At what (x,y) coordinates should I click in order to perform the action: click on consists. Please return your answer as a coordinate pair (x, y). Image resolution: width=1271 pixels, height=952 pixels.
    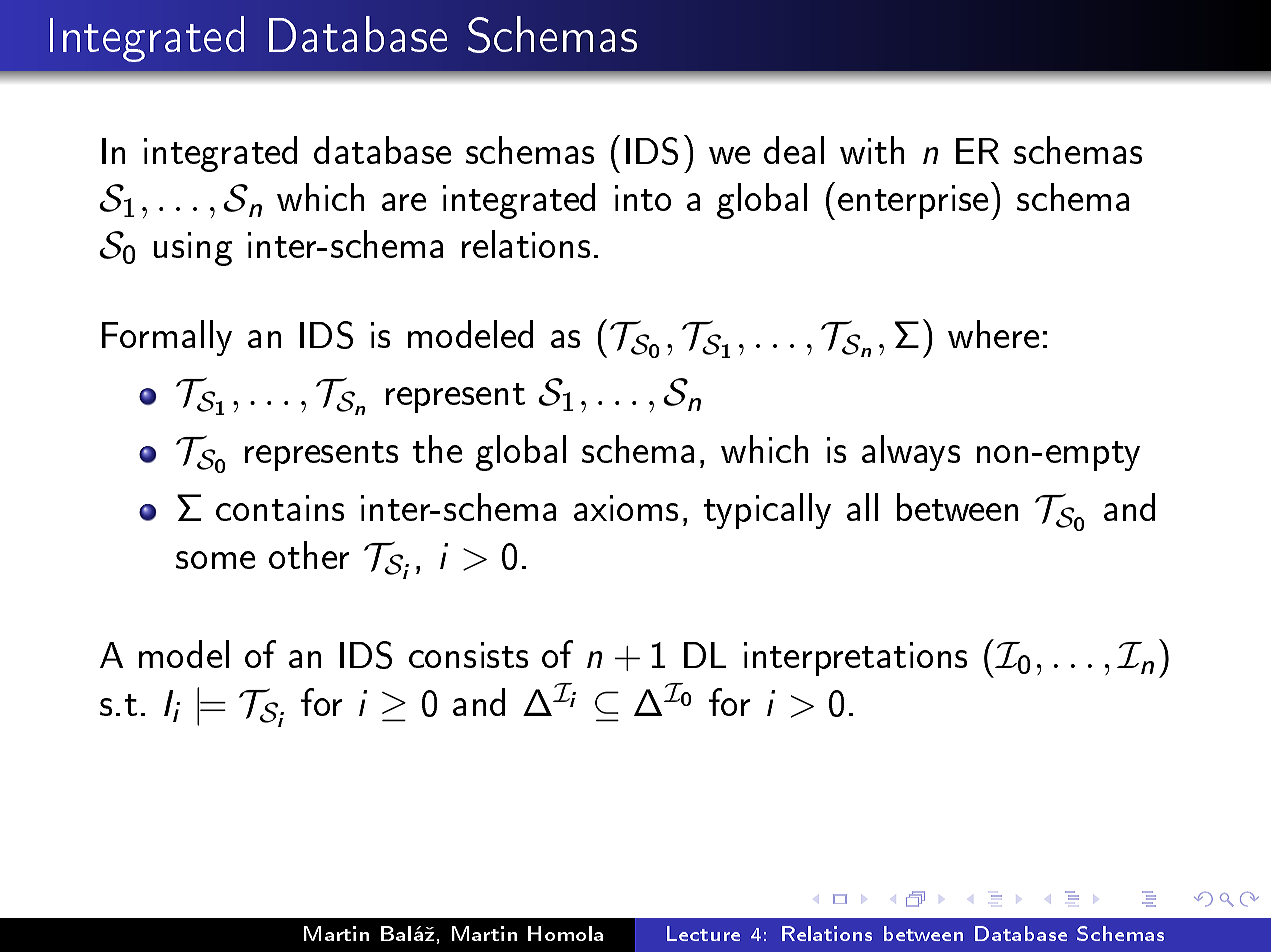
    Looking at the image, I should click on (468, 655).
